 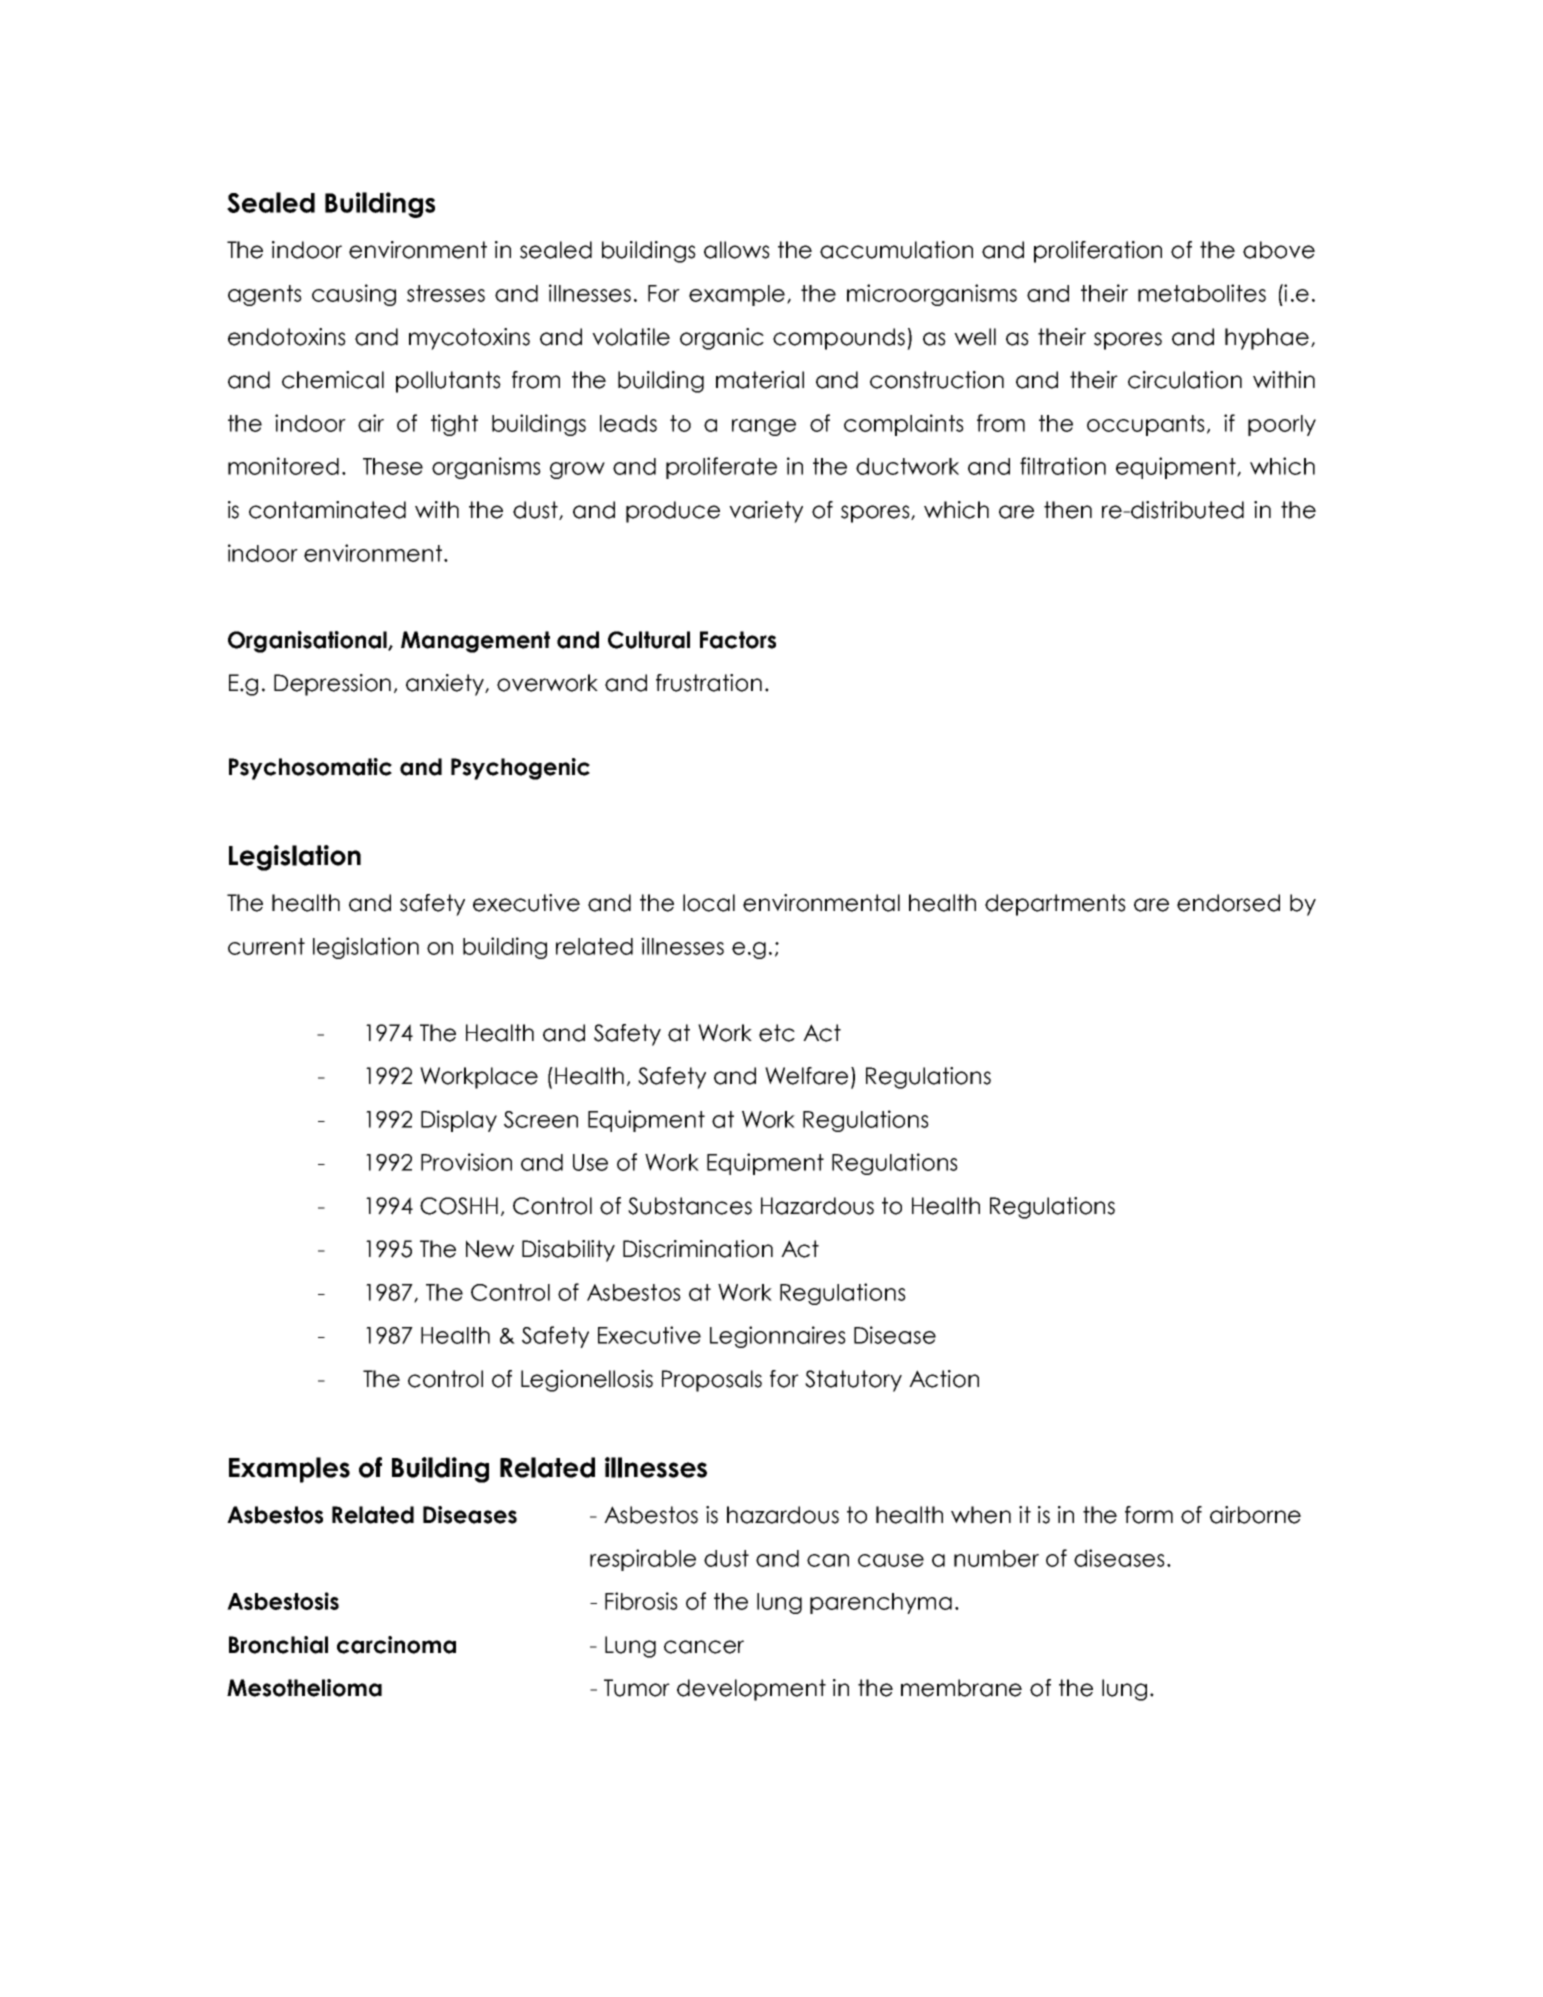 What do you see at coordinates (1202, 293) in the document?
I see `metabolites` at bounding box center [1202, 293].
